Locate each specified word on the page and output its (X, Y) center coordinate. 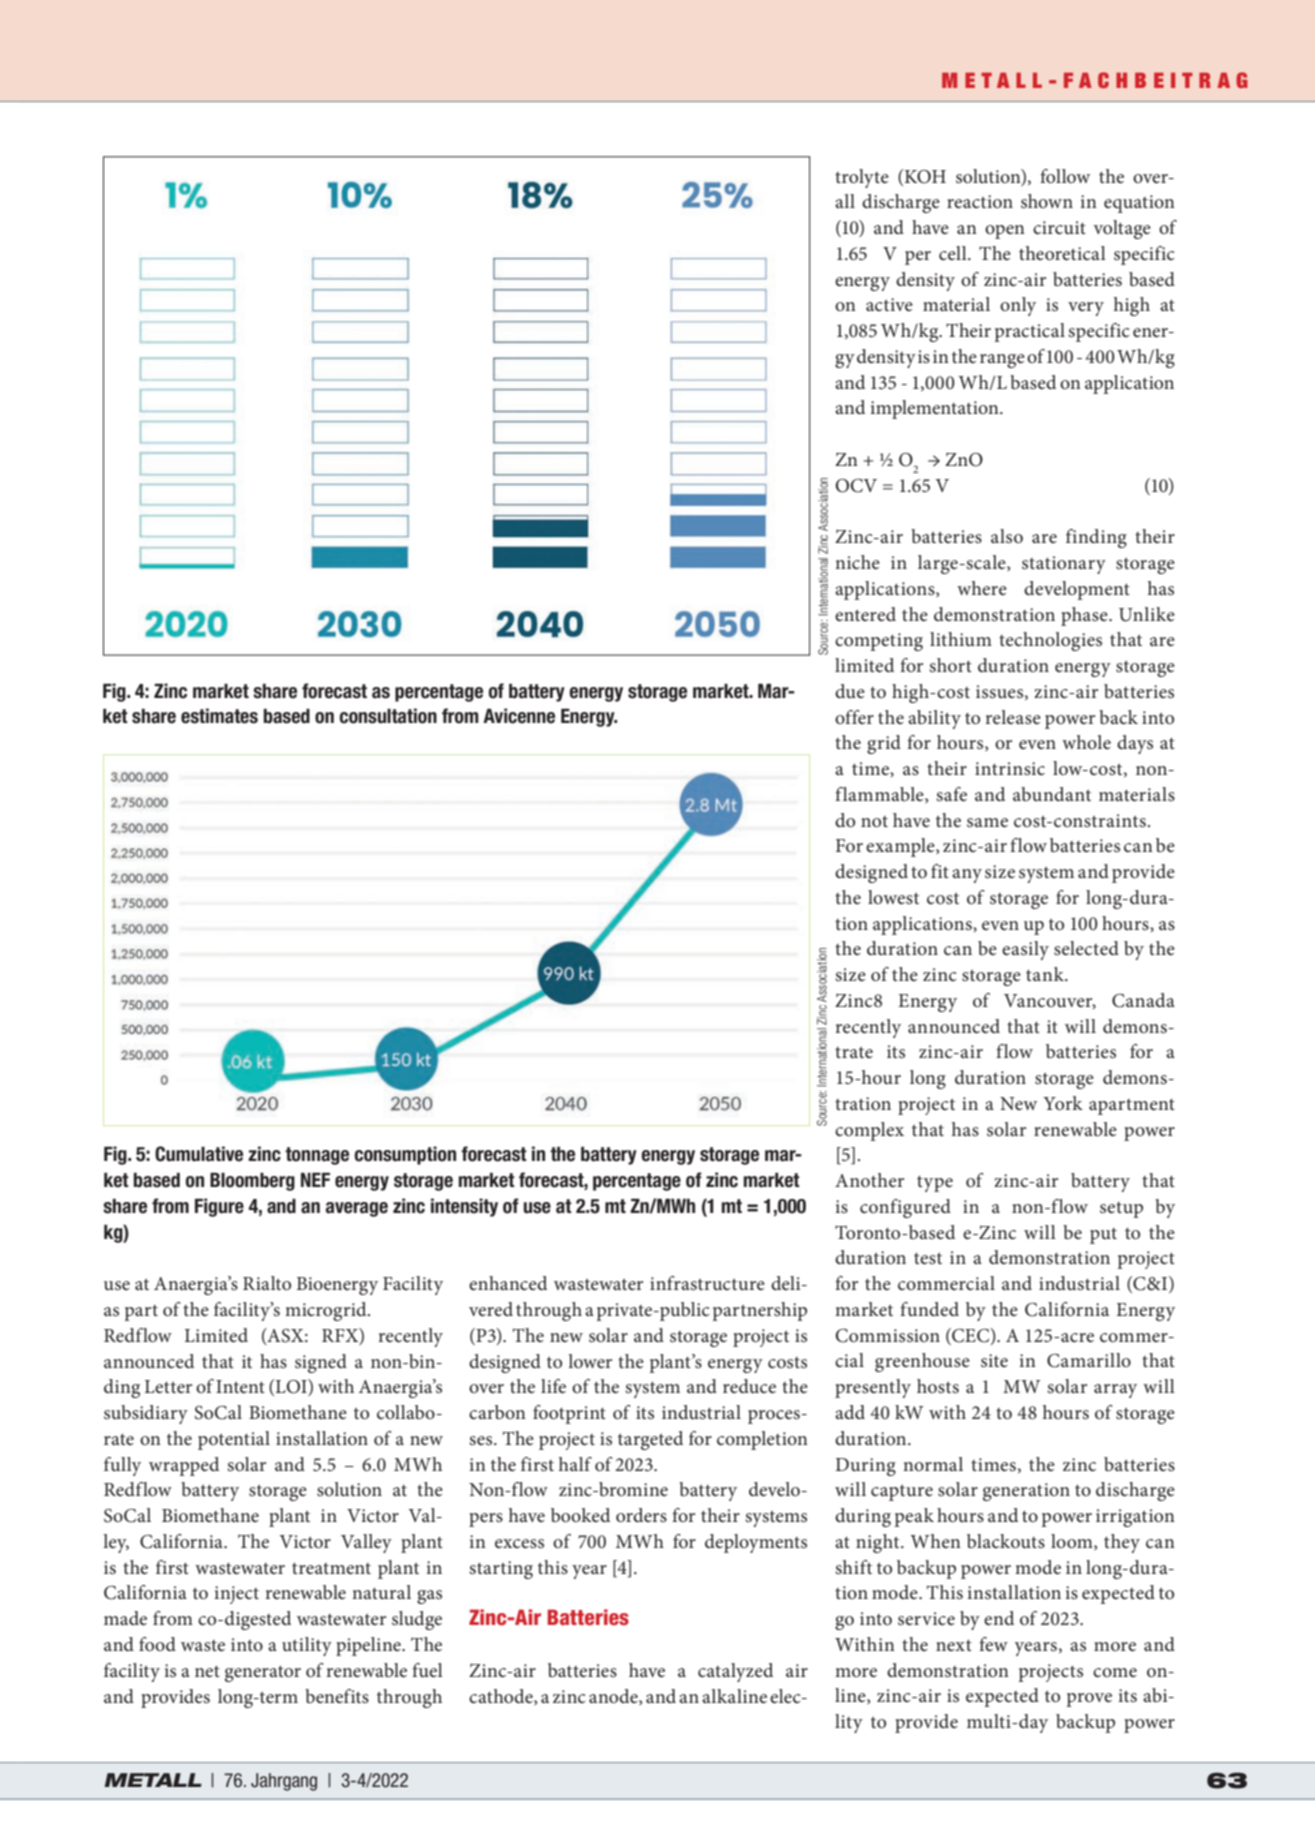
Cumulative (199, 1154)
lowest (893, 897)
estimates (219, 716)
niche (857, 562)
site (994, 1361)
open (1005, 232)
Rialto (267, 1283)
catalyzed (735, 1672)
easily (1025, 950)
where (982, 588)
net (207, 1672)
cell (954, 253)
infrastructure (707, 1283)
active (889, 304)
